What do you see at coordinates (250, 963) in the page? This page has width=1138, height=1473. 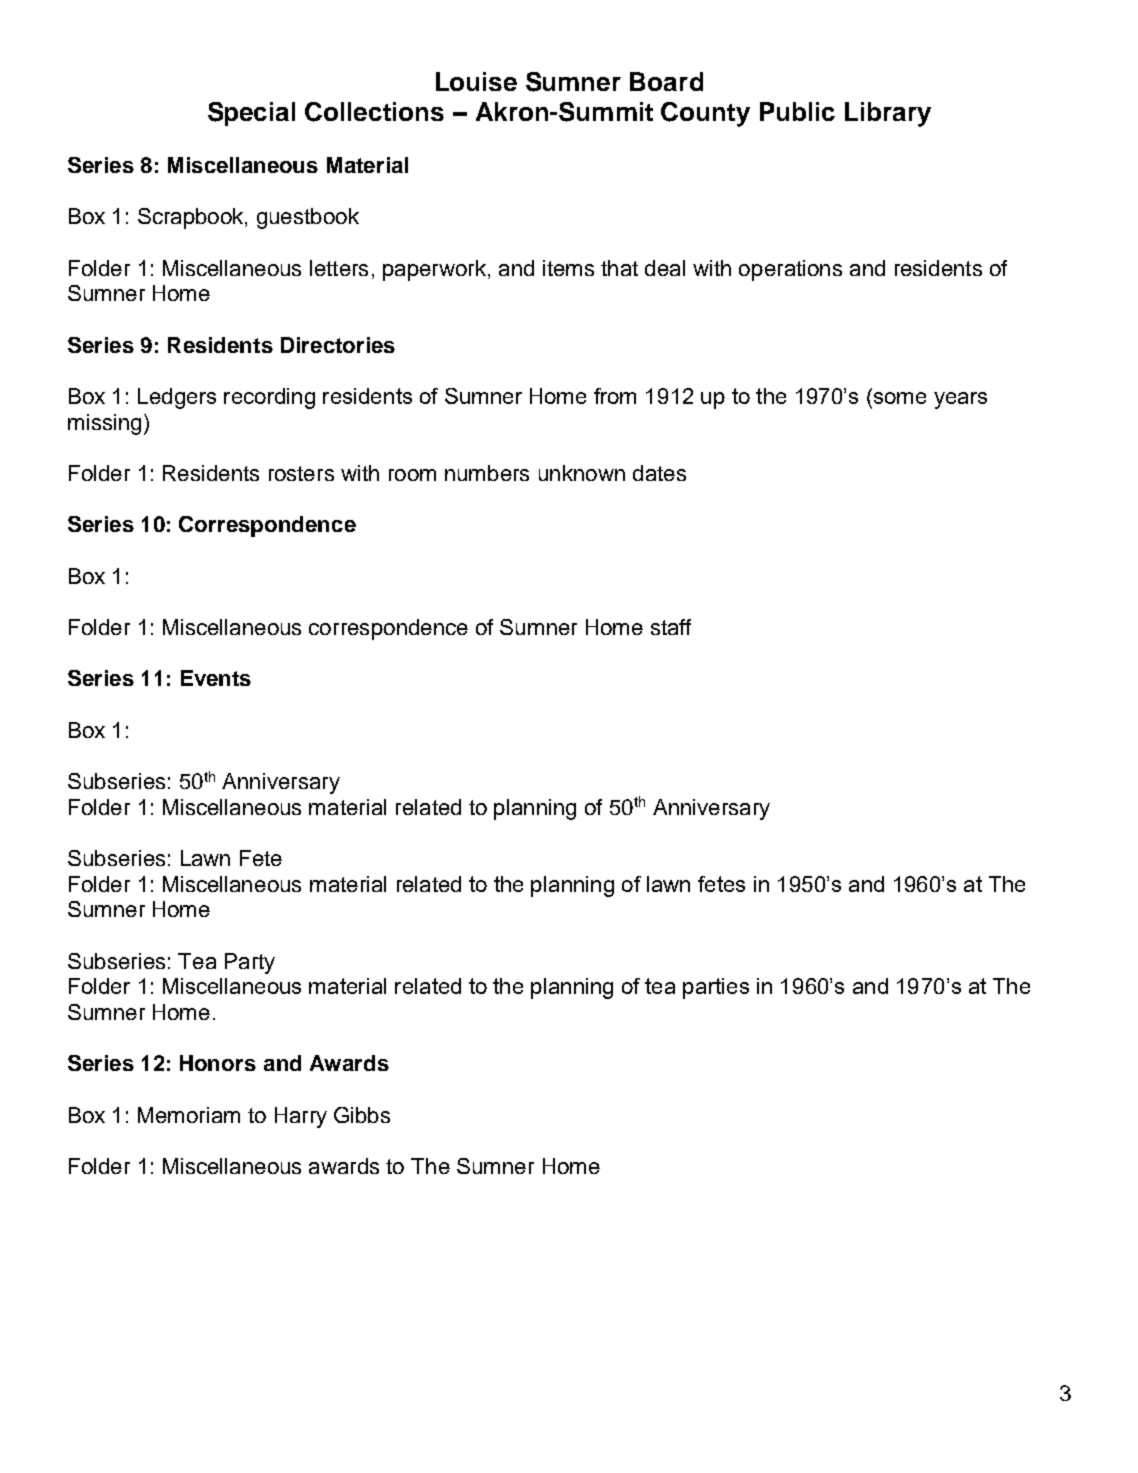 I see `Party` at bounding box center [250, 963].
